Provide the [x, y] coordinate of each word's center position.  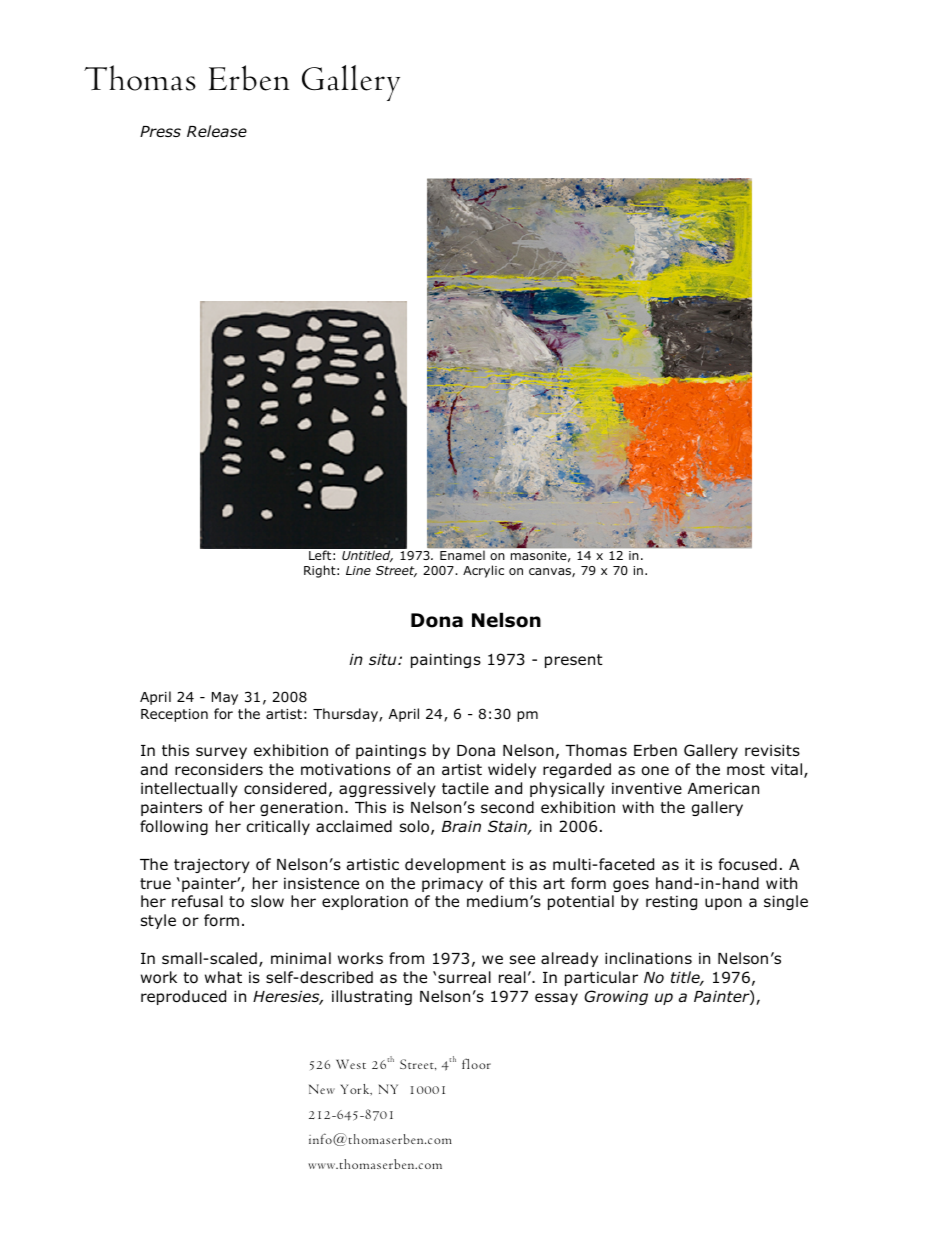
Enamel [462, 555]
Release [217, 131]
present [574, 661]
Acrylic [483, 571]
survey [221, 753]
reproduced [183, 997]
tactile [465, 788]
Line [358, 570]
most [746, 770]
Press [160, 131]
